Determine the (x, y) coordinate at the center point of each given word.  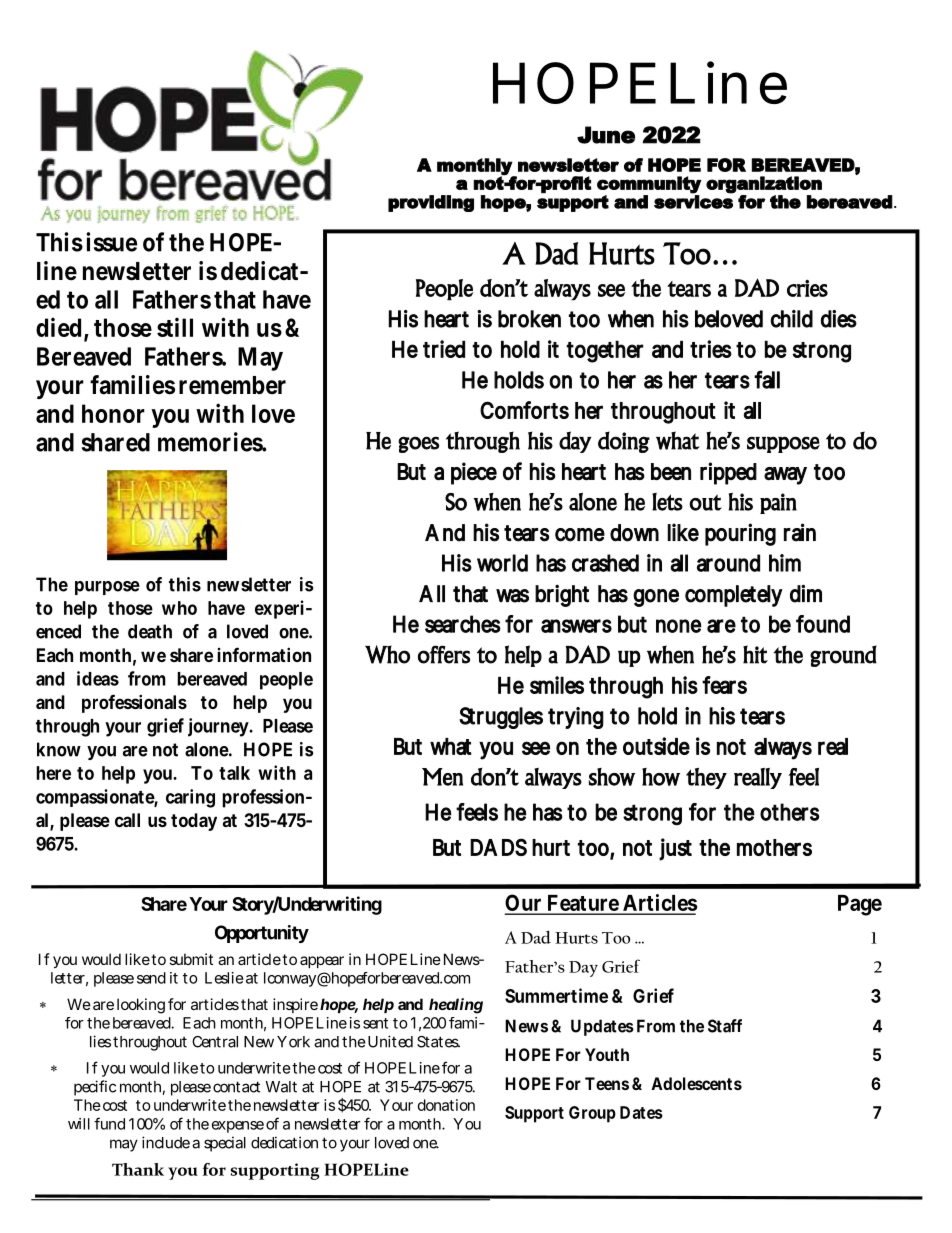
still (175, 327)
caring (190, 798)
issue (111, 242)
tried (444, 349)
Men (442, 777)
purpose (107, 588)
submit (191, 959)
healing (456, 1006)
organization (764, 185)
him (785, 563)
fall (767, 379)
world (502, 563)
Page (860, 905)
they (706, 778)
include (166, 1142)
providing (431, 203)
